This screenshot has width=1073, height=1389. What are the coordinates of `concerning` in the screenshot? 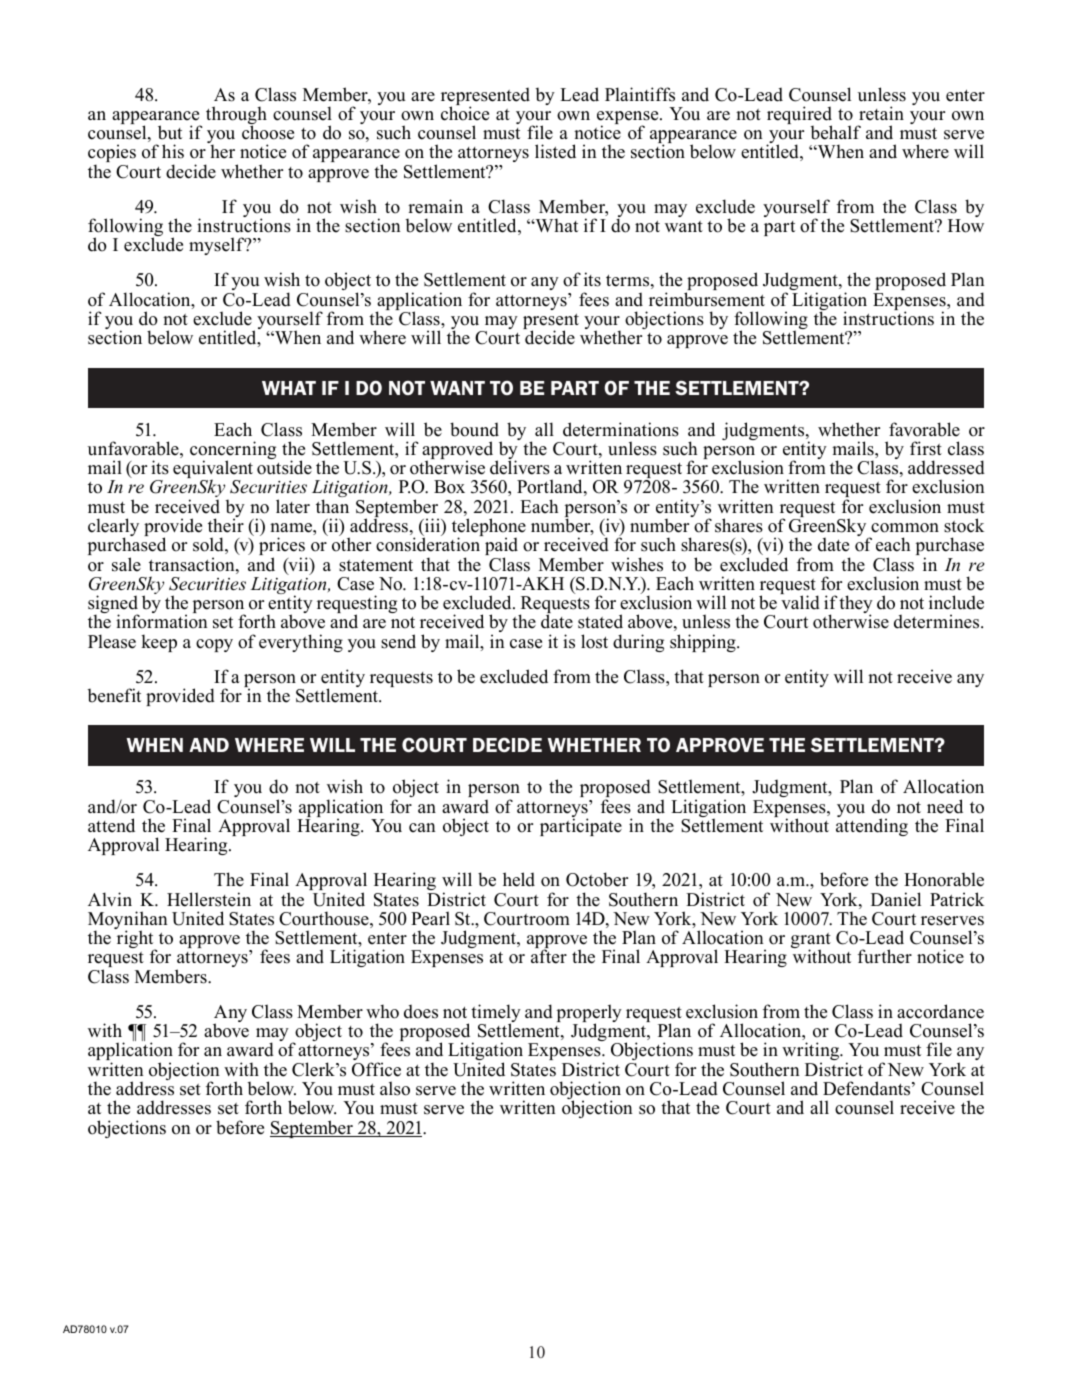 It's located at (233, 451).
